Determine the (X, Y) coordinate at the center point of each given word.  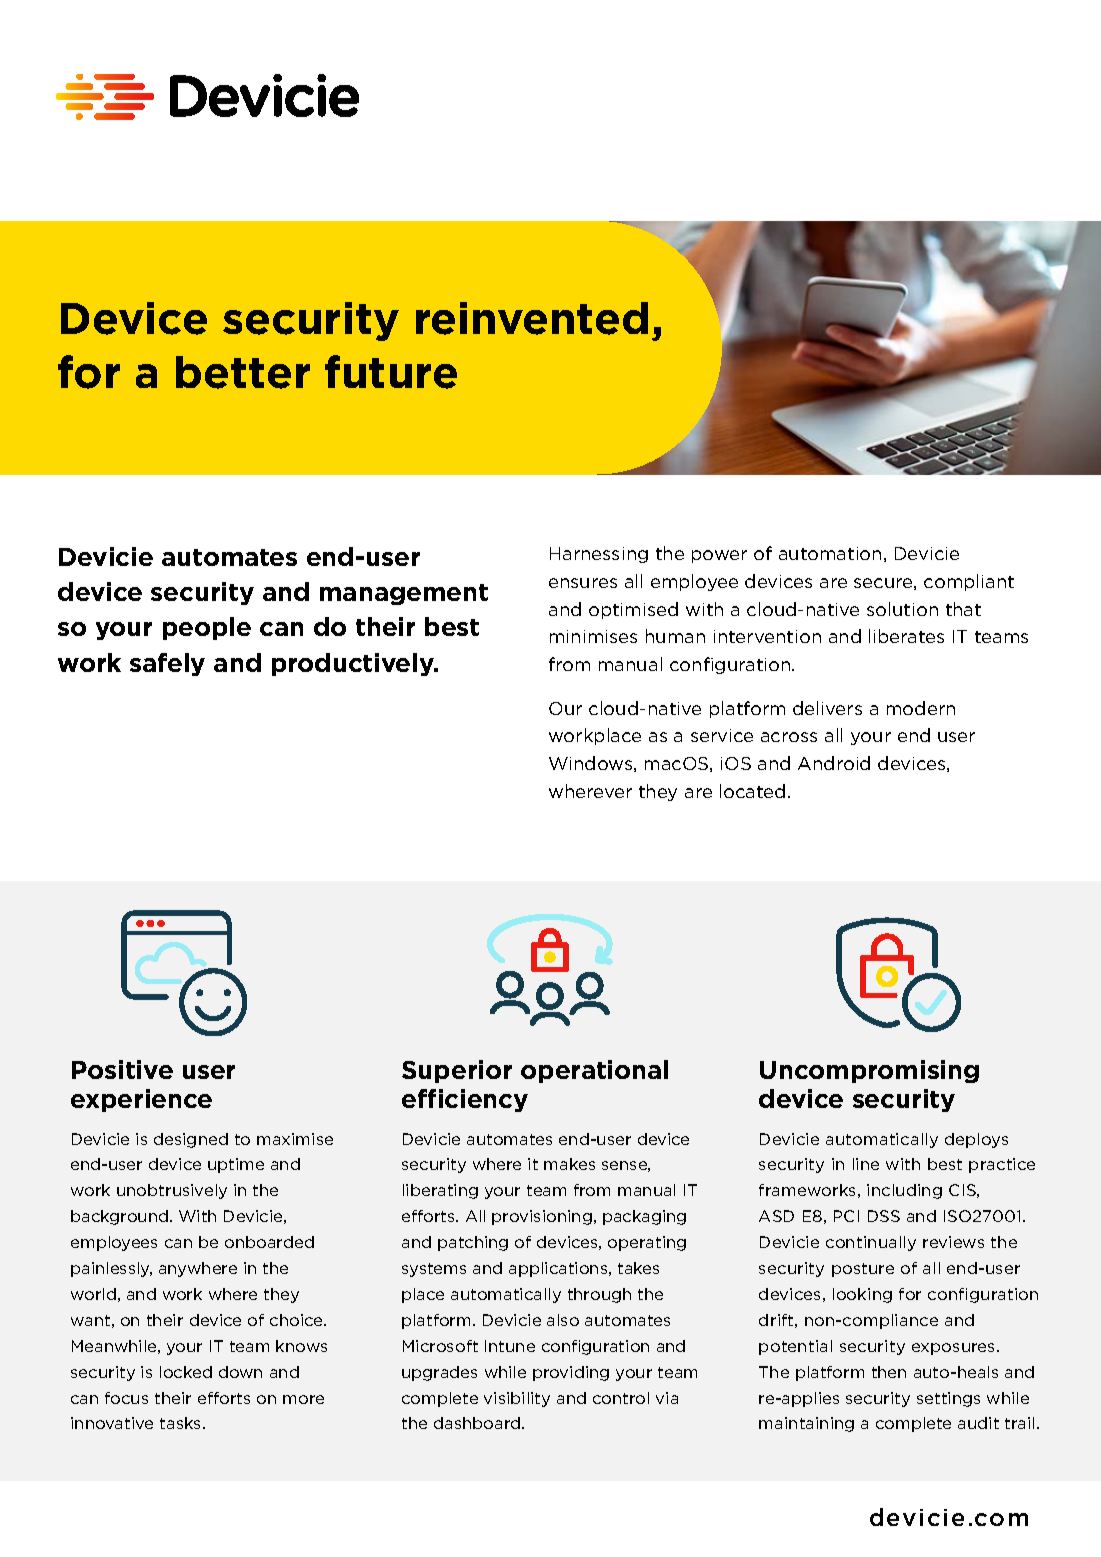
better (243, 372)
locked (186, 1372)
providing (571, 1373)
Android (834, 763)
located (752, 791)
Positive (122, 1069)
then (889, 1372)
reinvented (532, 318)
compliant (969, 582)
